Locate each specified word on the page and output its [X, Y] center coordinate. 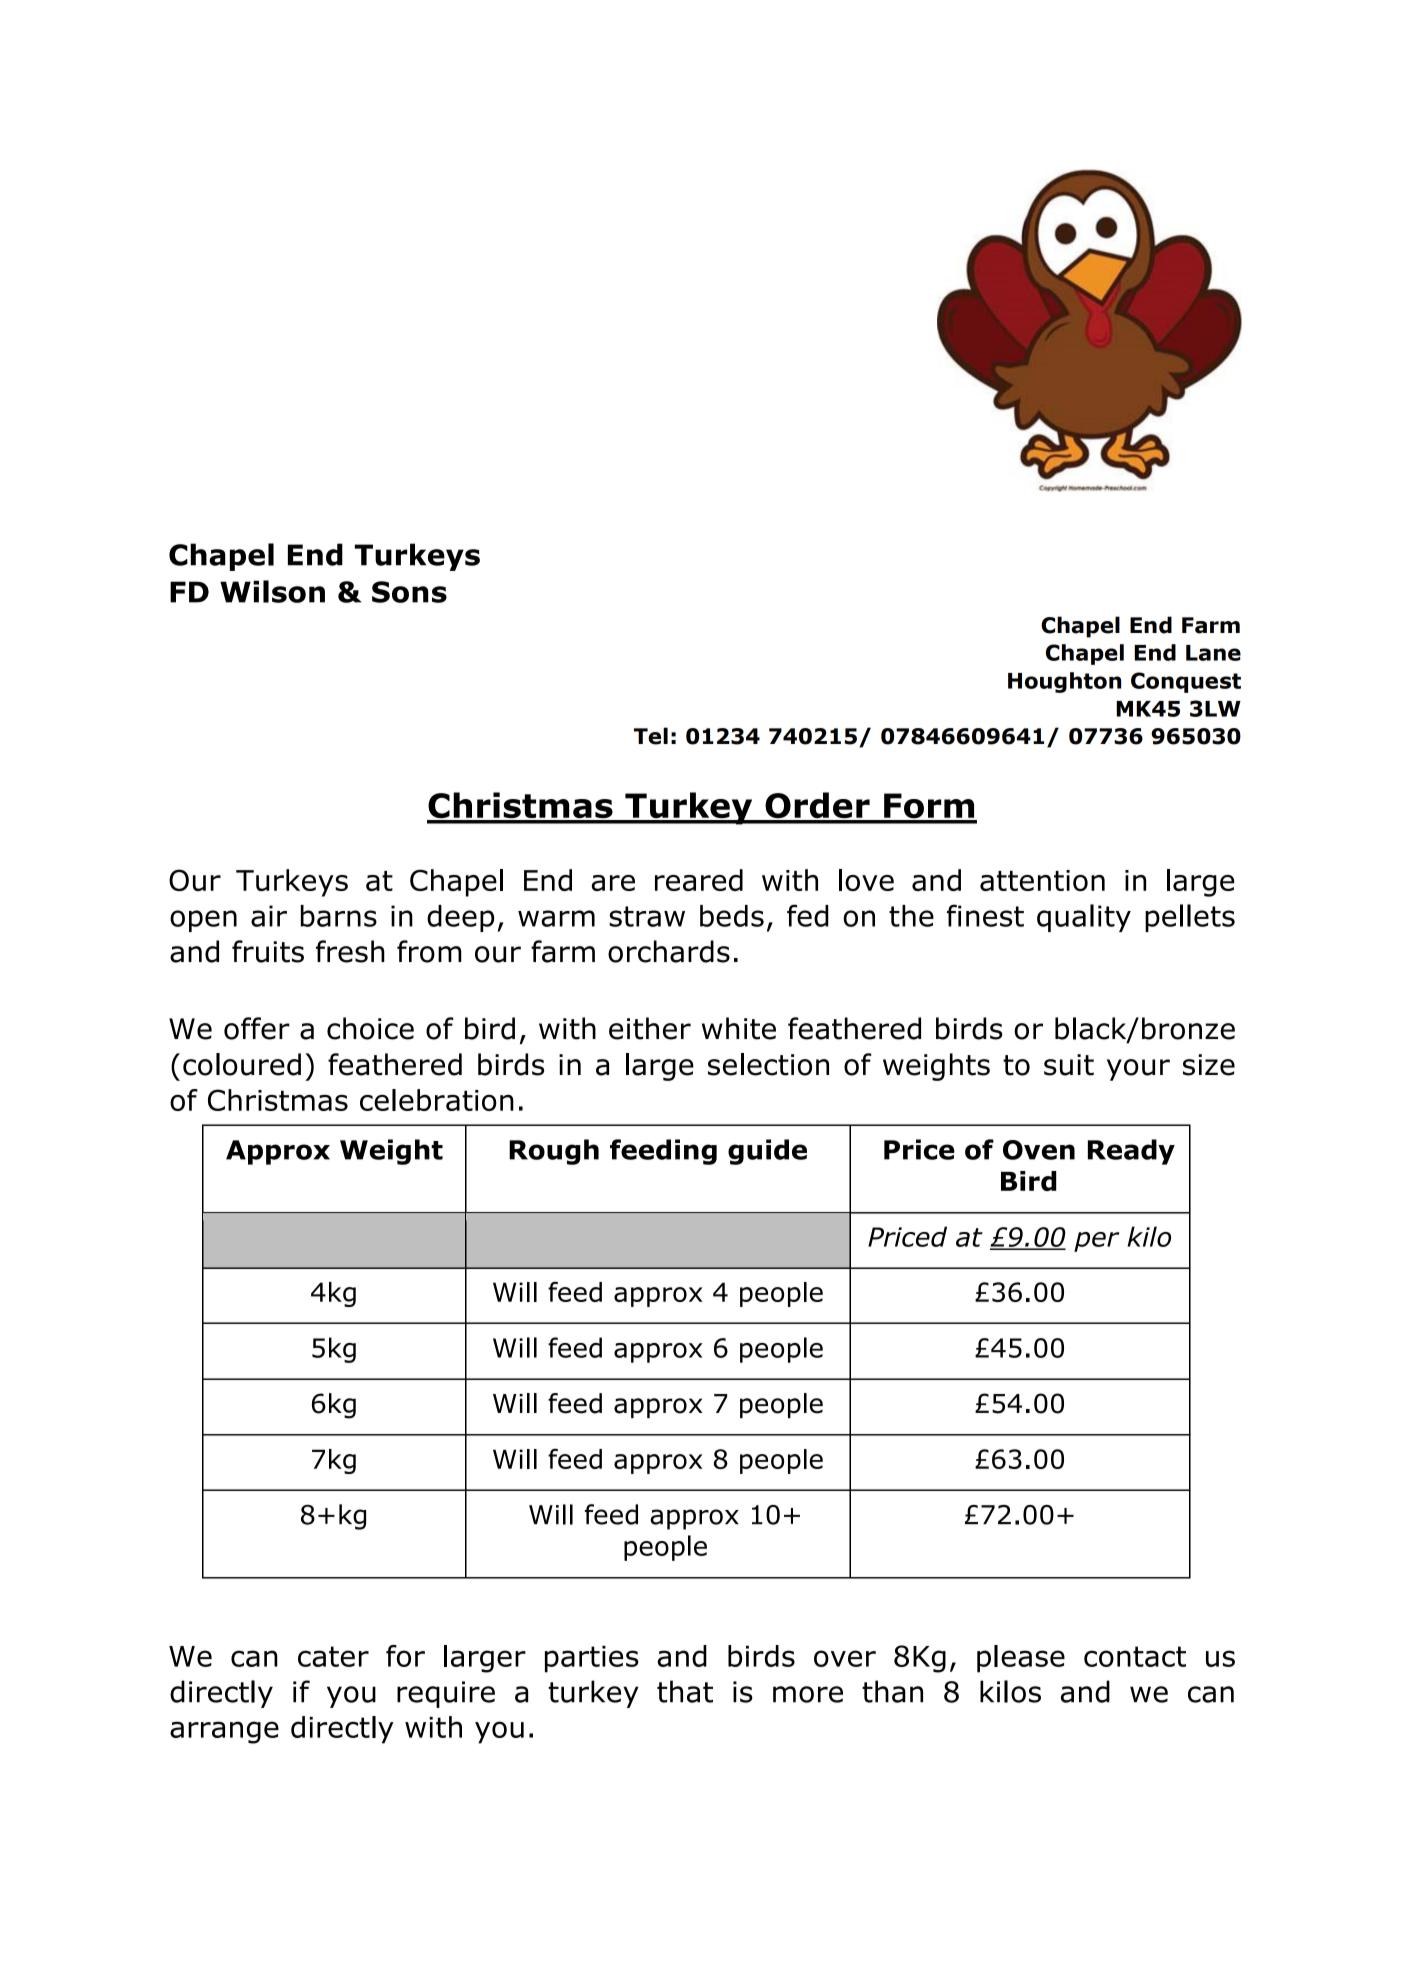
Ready [1131, 1152]
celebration [437, 1100]
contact [1135, 1656]
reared [699, 880]
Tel [651, 736]
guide [767, 1152]
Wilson [272, 591]
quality [1084, 918]
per [1096, 1242]
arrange [224, 1732]
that [685, 1691]
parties [592, 1659]
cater [333, 1656]
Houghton [1064, 682]
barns [339, 916]
